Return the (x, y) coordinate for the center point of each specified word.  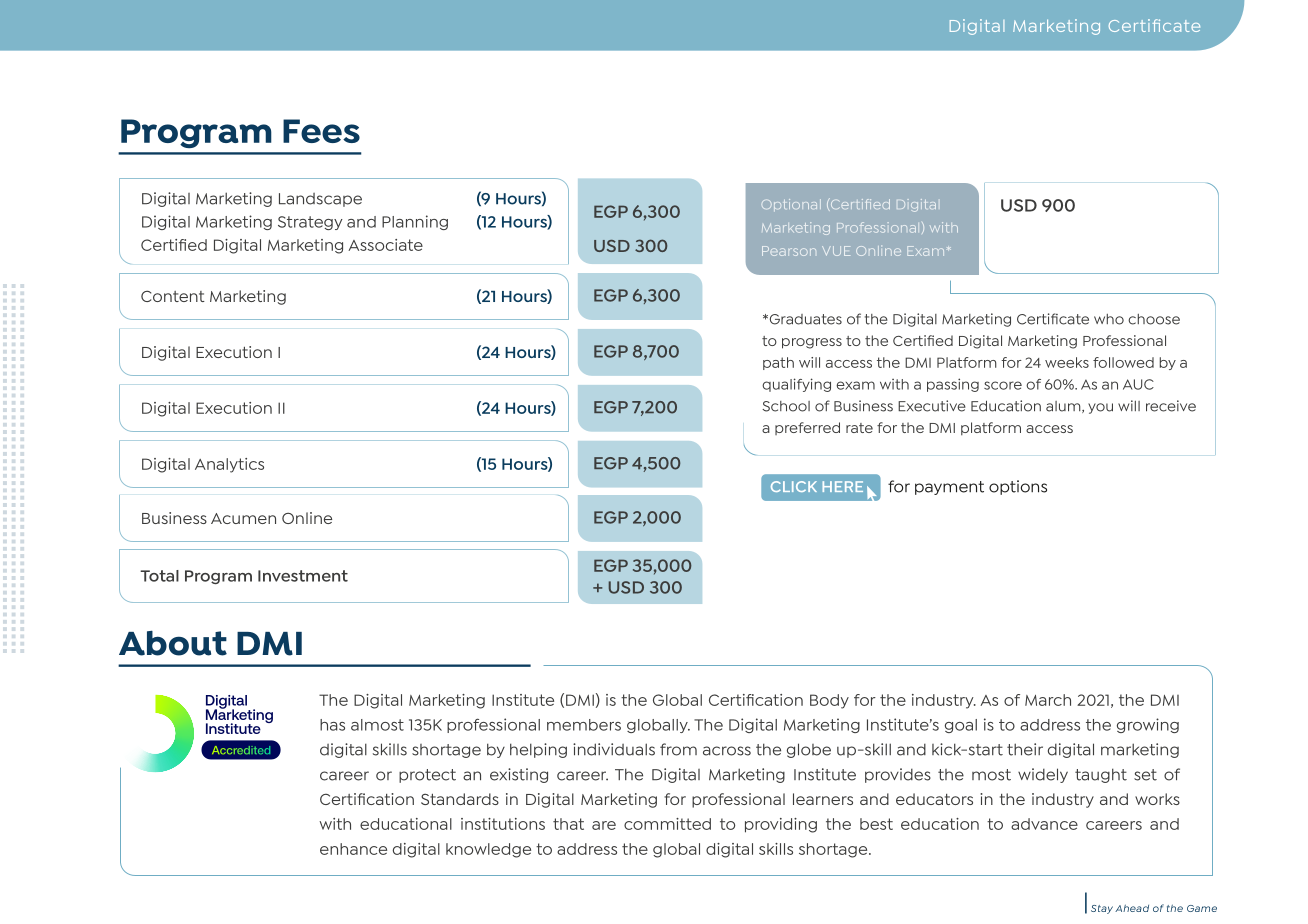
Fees (321, 131)
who (1109, 319)
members (584, 725)
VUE (836, 251)
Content (173, 296)
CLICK (794, 486)
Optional (791, 205)
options (1018, 487)
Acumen (243, 518)
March (1048, 700)
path (778, 363)
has (332, 725)
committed (667, 824)
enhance (353, 849)
